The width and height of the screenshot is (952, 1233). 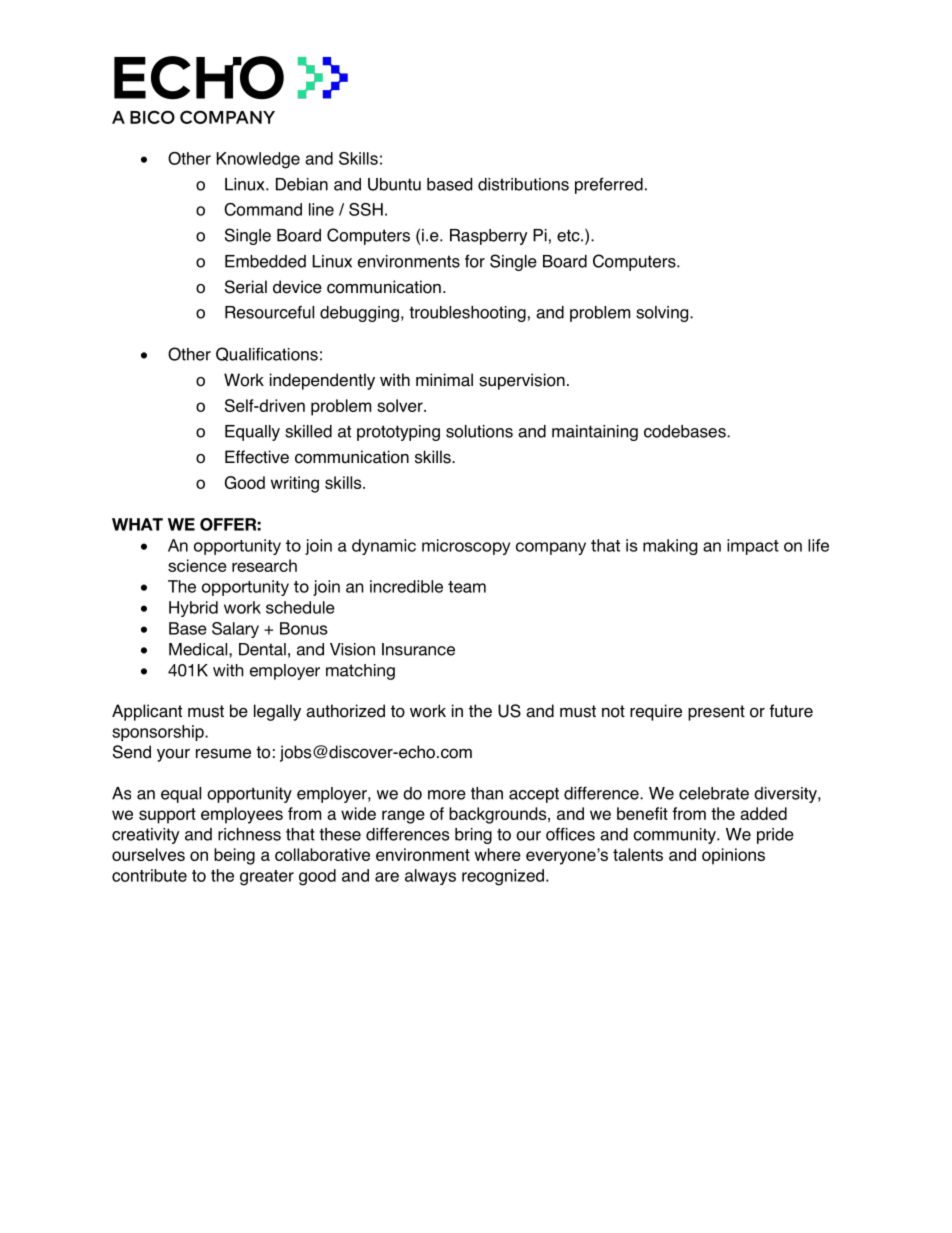 What do you see at coordinates (753, 547) in the screenshot?
I see `impact` at bounding box center [753, 547].
